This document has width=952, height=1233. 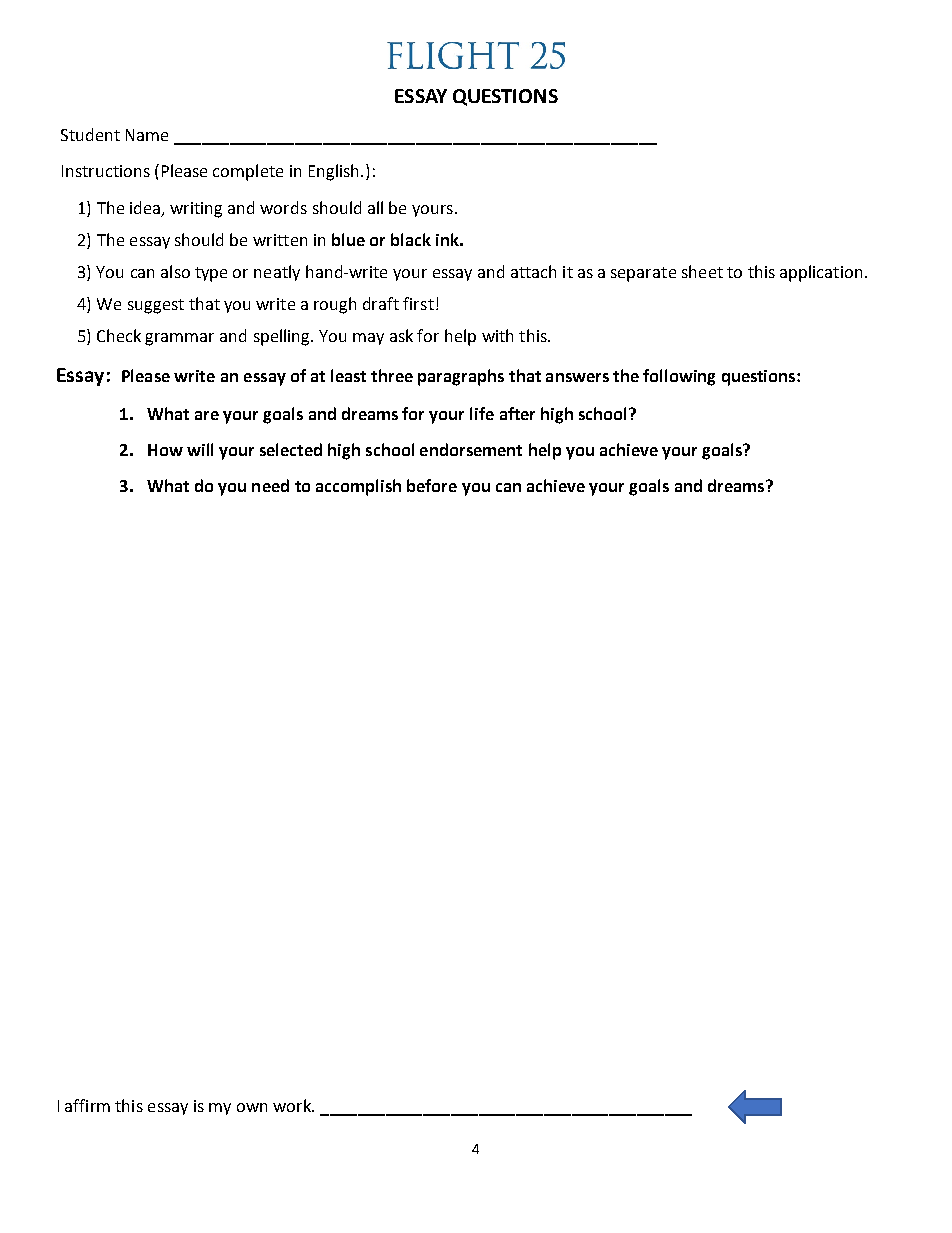 What do you see at coordinates (471, 449) in the document?
I see `endorsement` at bounding box center [471, 449].
